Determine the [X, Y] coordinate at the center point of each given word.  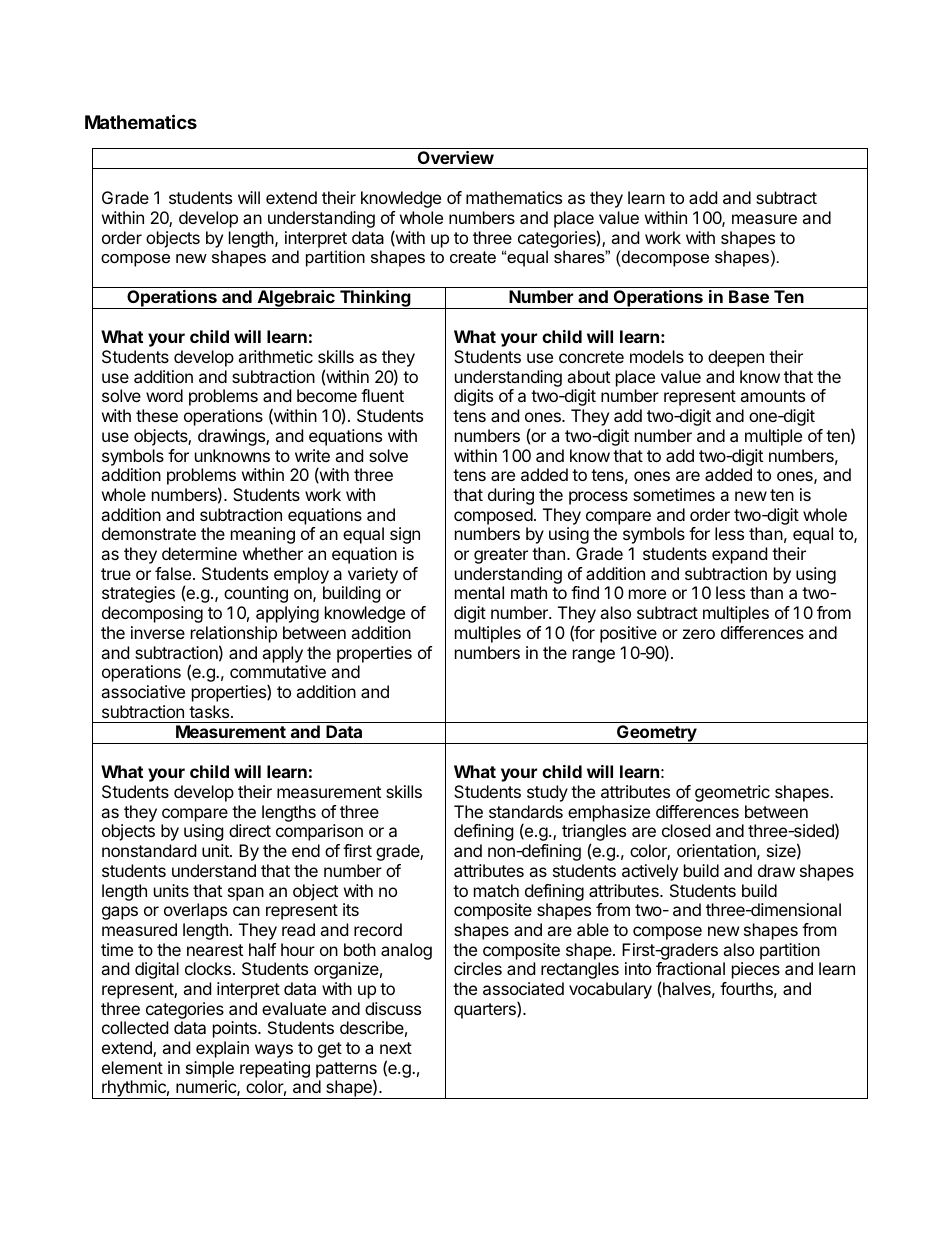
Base [749, 296]
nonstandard [149, 850]
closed [686, 830]
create [473, 257]
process [598, 498]
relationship [234, 634]
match [496, 890]
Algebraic [296, 299]
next [396, 1048]
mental [479, 592]
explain [222, 1049]
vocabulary [610, 990]
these [157, 415]
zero [699, 634]
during [511, 496]
